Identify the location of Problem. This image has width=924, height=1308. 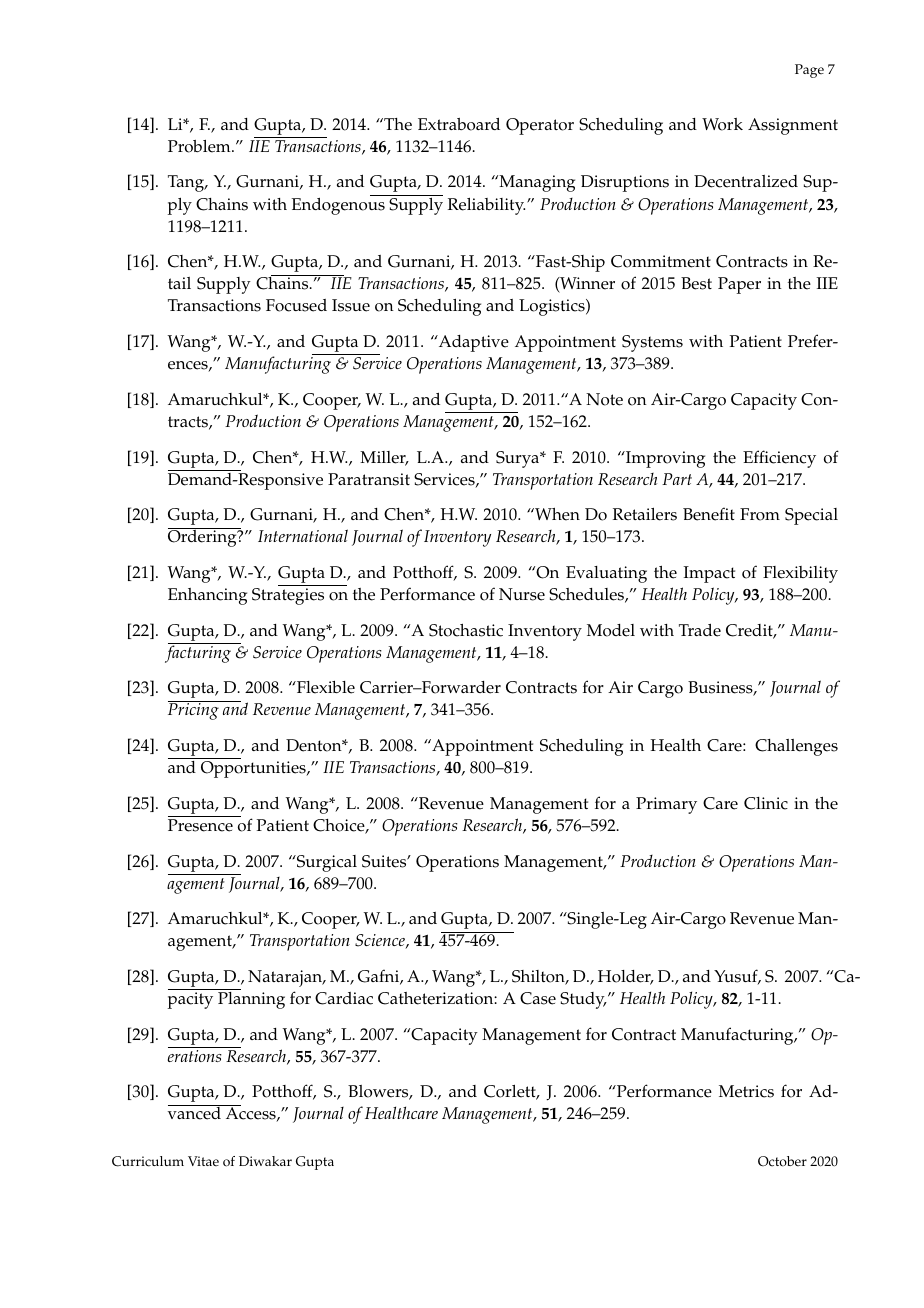
(200, 146).
